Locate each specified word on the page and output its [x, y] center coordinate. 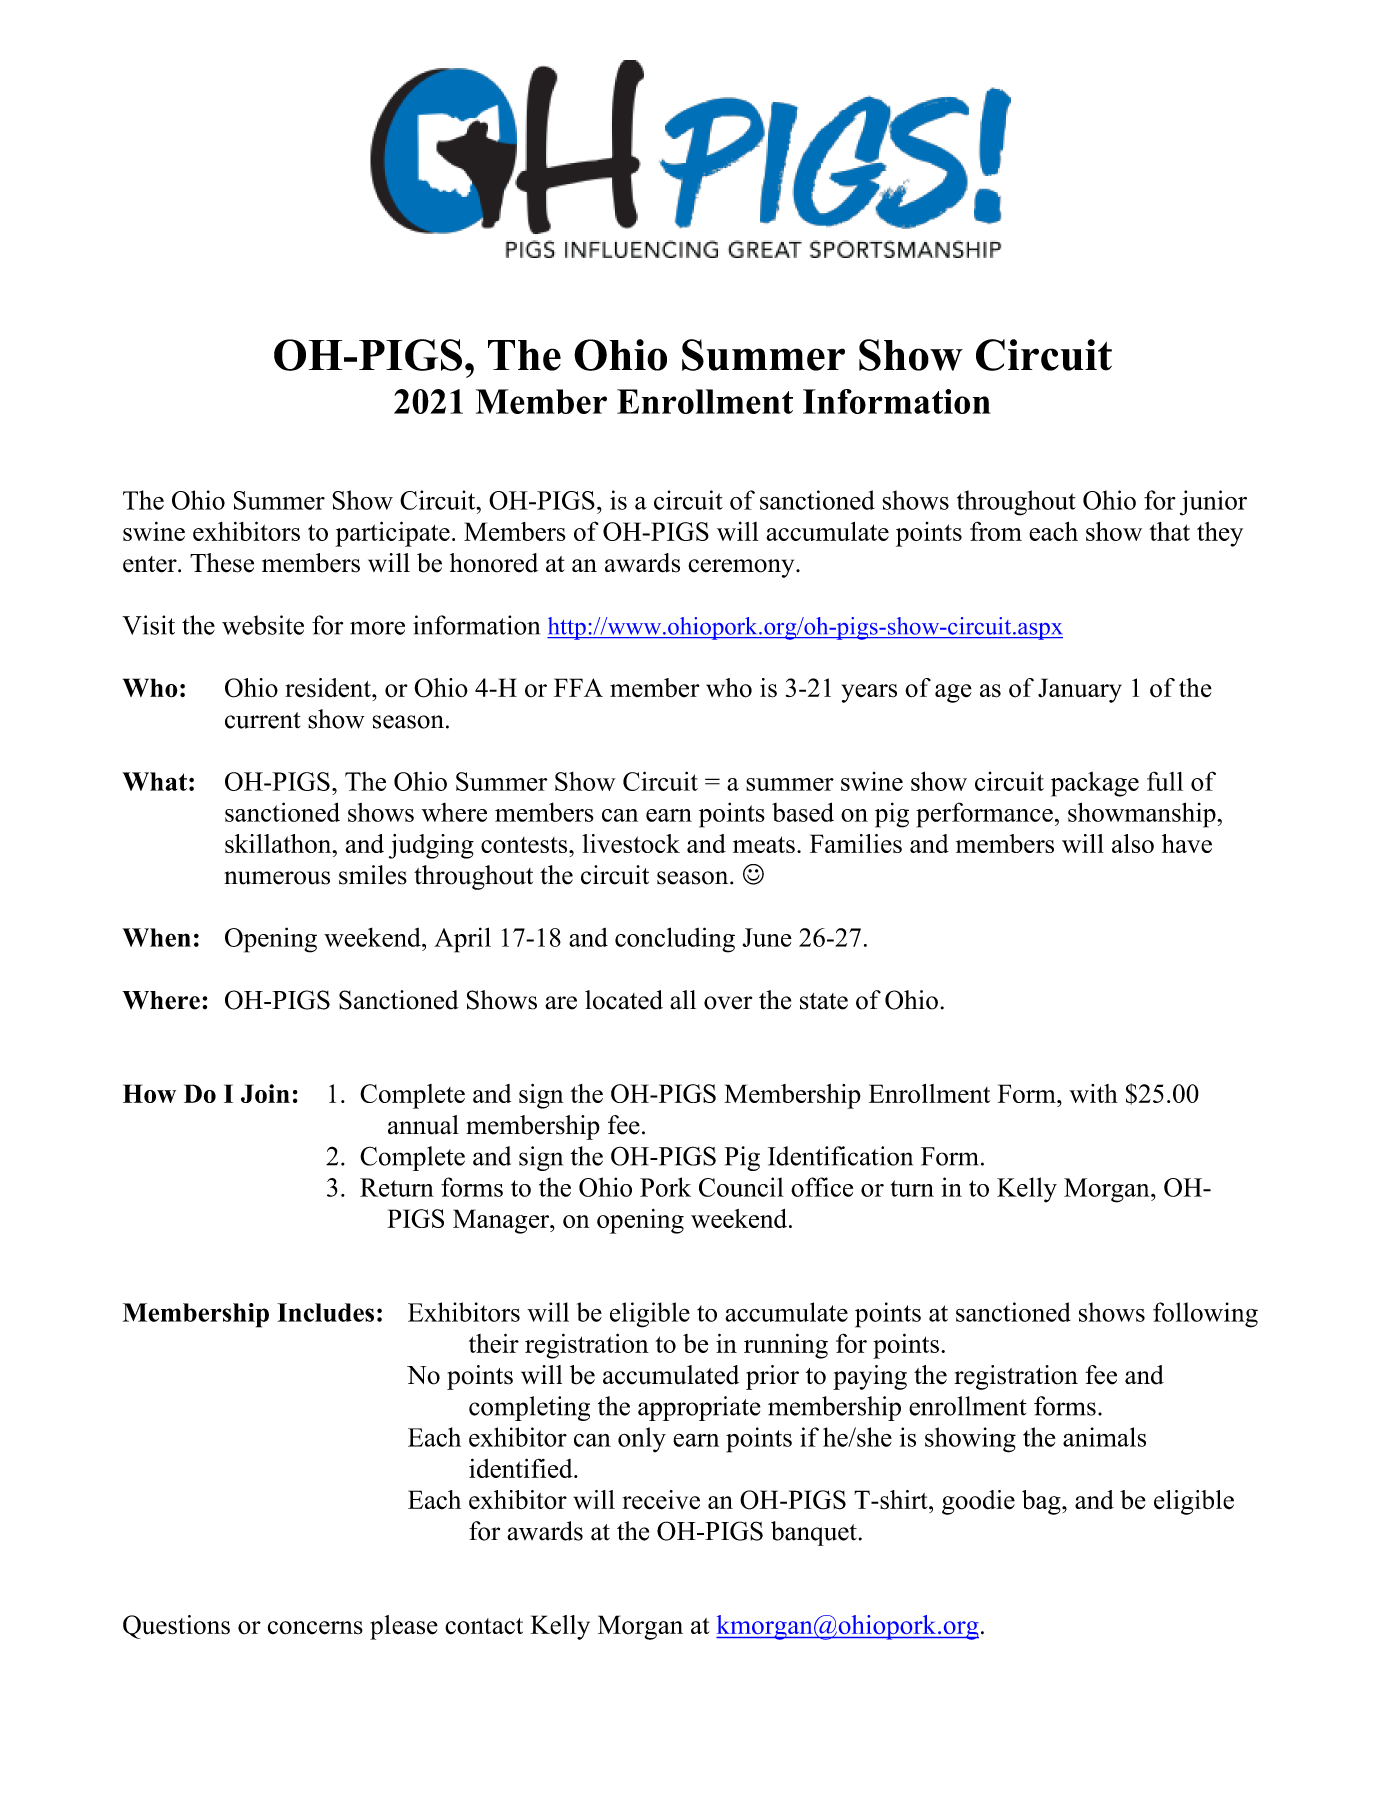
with [1093, 1093]
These [222, 563]
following [1205, 1315]
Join [265, 1093]
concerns [315, 1628]
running [786, 1346]
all [683, 1000]
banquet [814, 1533]
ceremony [742, 568]
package [1095, 784]
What [154, 781]
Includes [325, 1312]
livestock [631, 843]
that [1169, 531]
